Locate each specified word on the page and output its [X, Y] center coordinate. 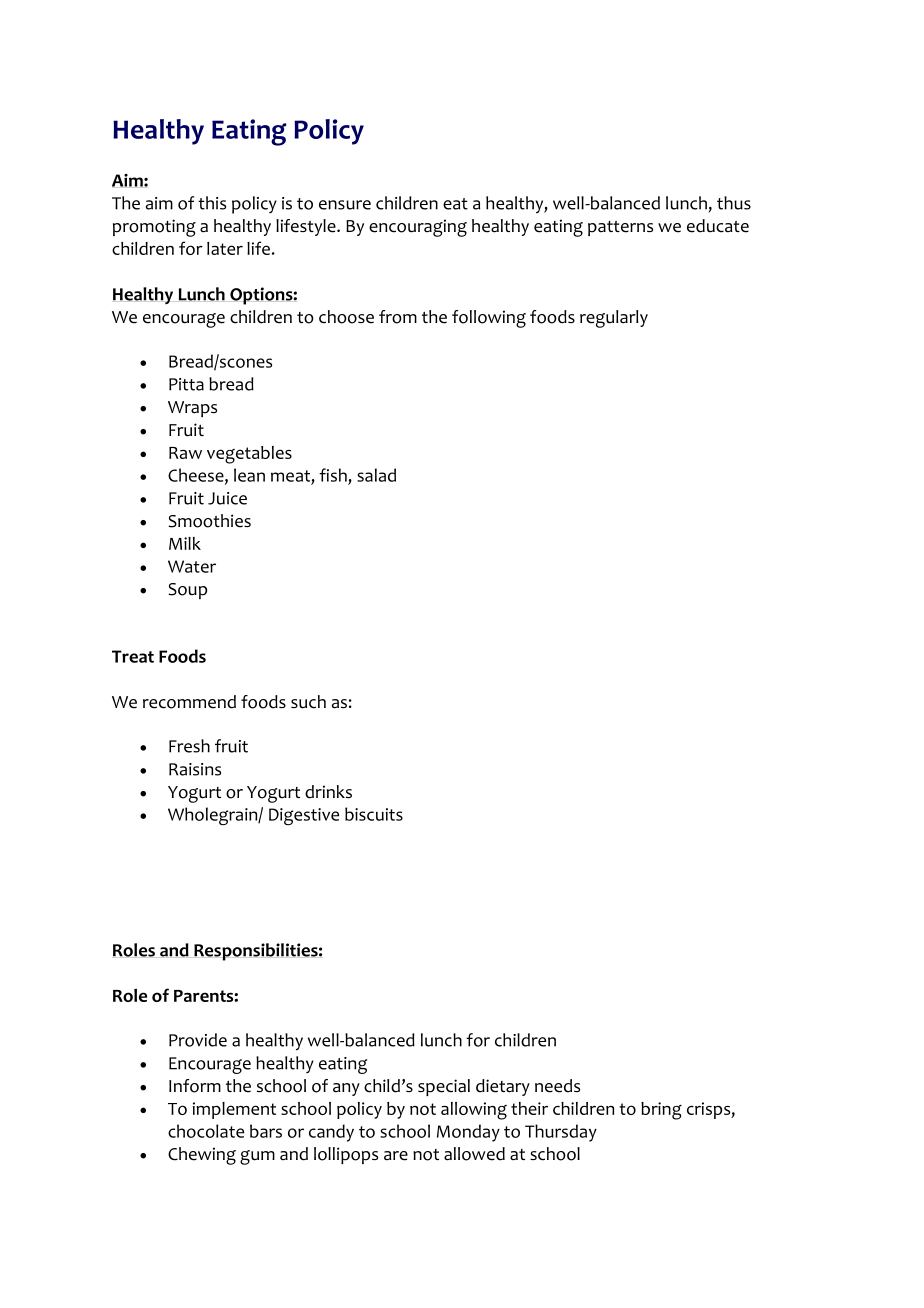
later [225, 248]
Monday [468, 1133]
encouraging [418, 228]
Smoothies [209, 521]
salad [376, 475]
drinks [328, 792]
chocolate [206, 1131]
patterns [620, 228]
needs [557, 1086]
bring [661, 1111]
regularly [614, 319]
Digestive [304, 816]
